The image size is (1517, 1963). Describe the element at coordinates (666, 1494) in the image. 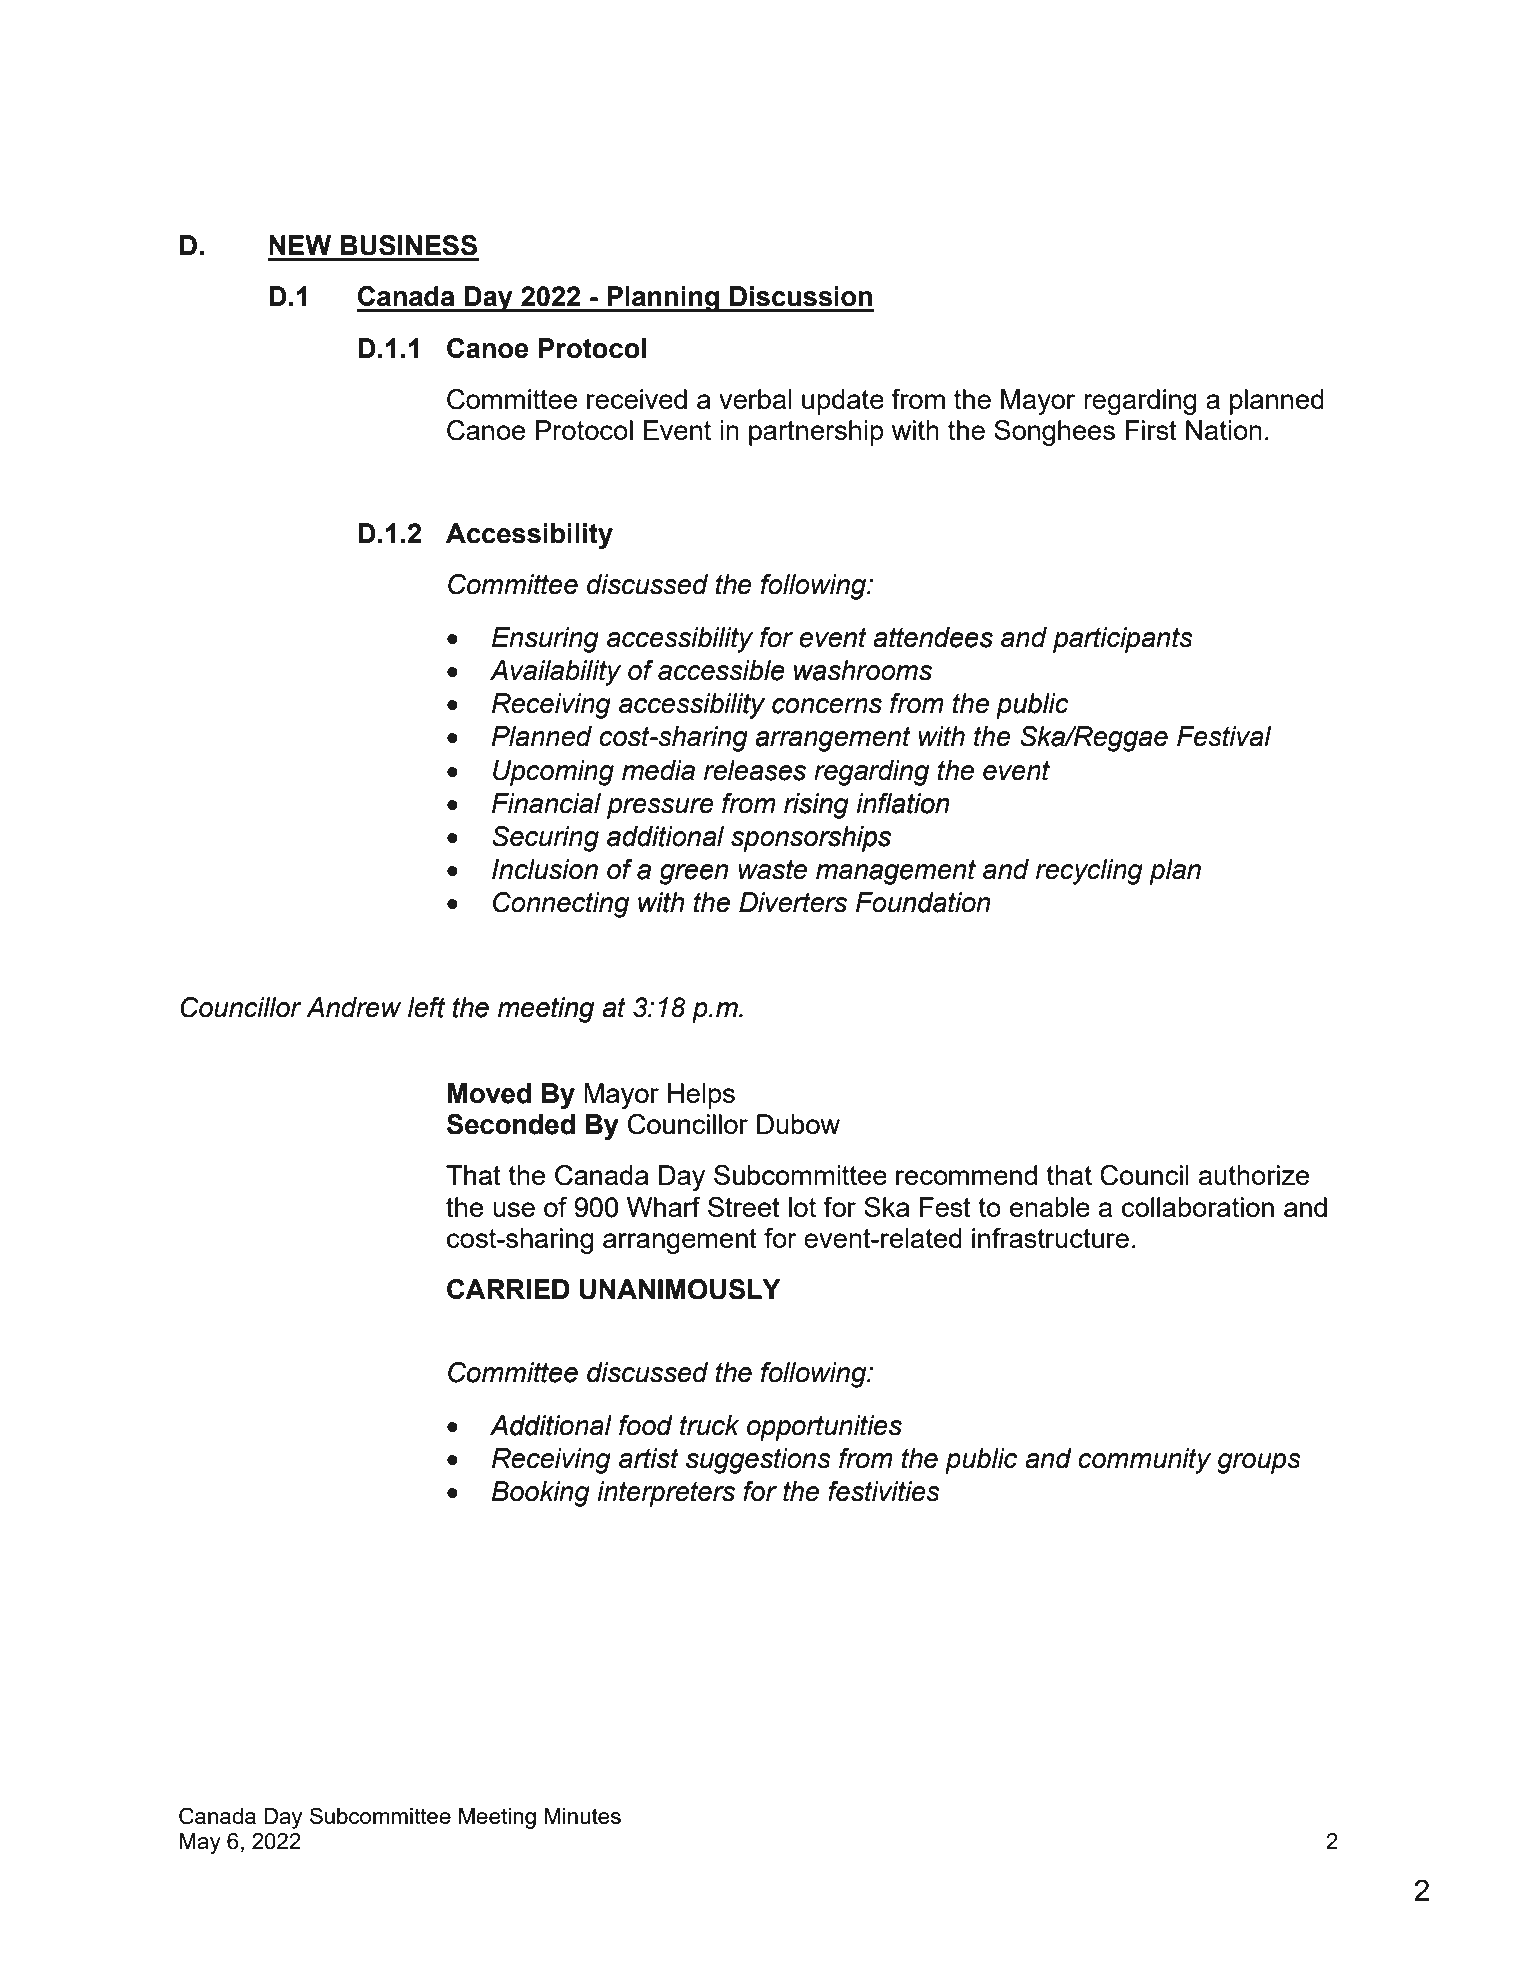

I see `interpreters` at that location.
